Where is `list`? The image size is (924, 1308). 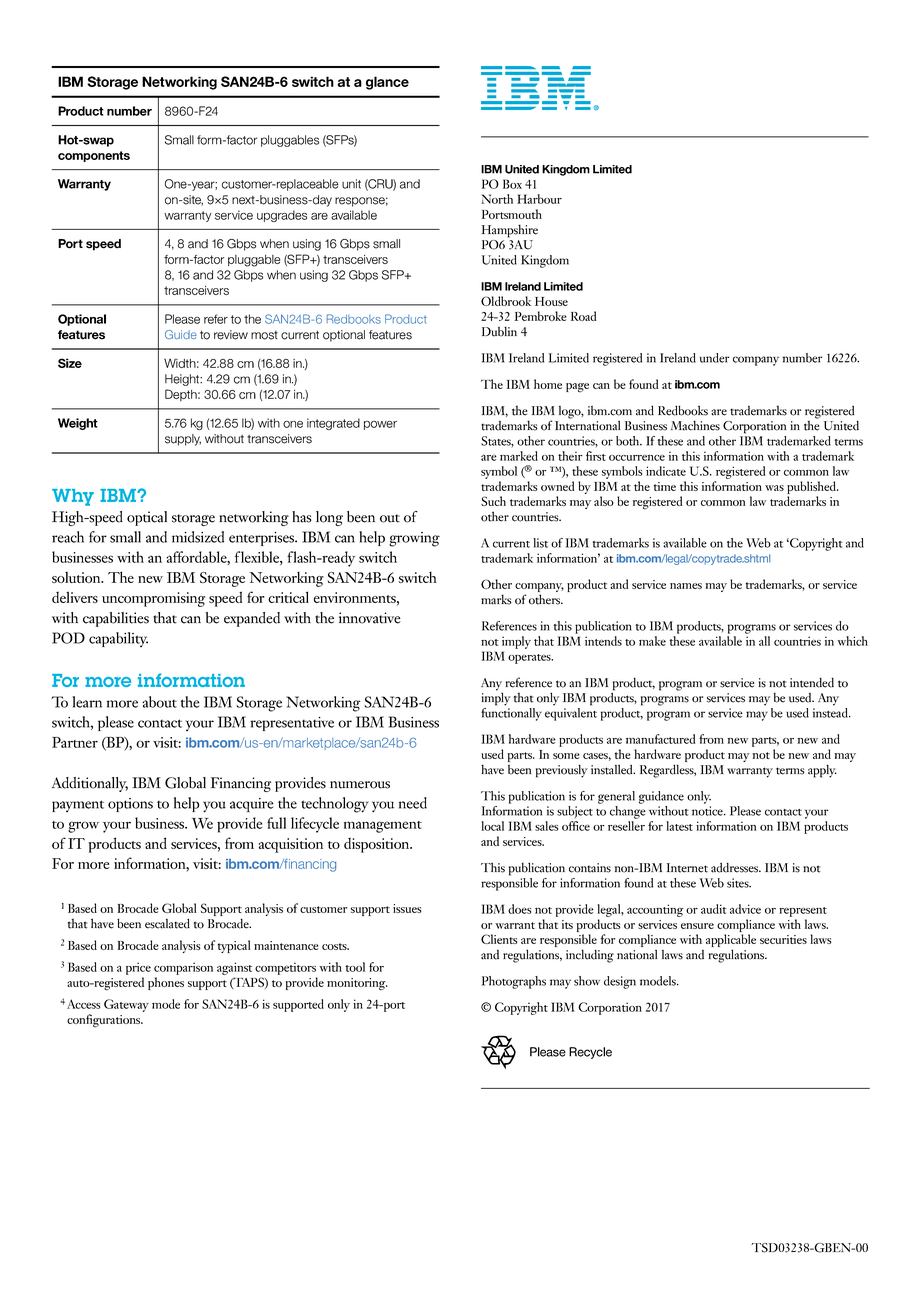 list is located at coordinates (540, 543).
